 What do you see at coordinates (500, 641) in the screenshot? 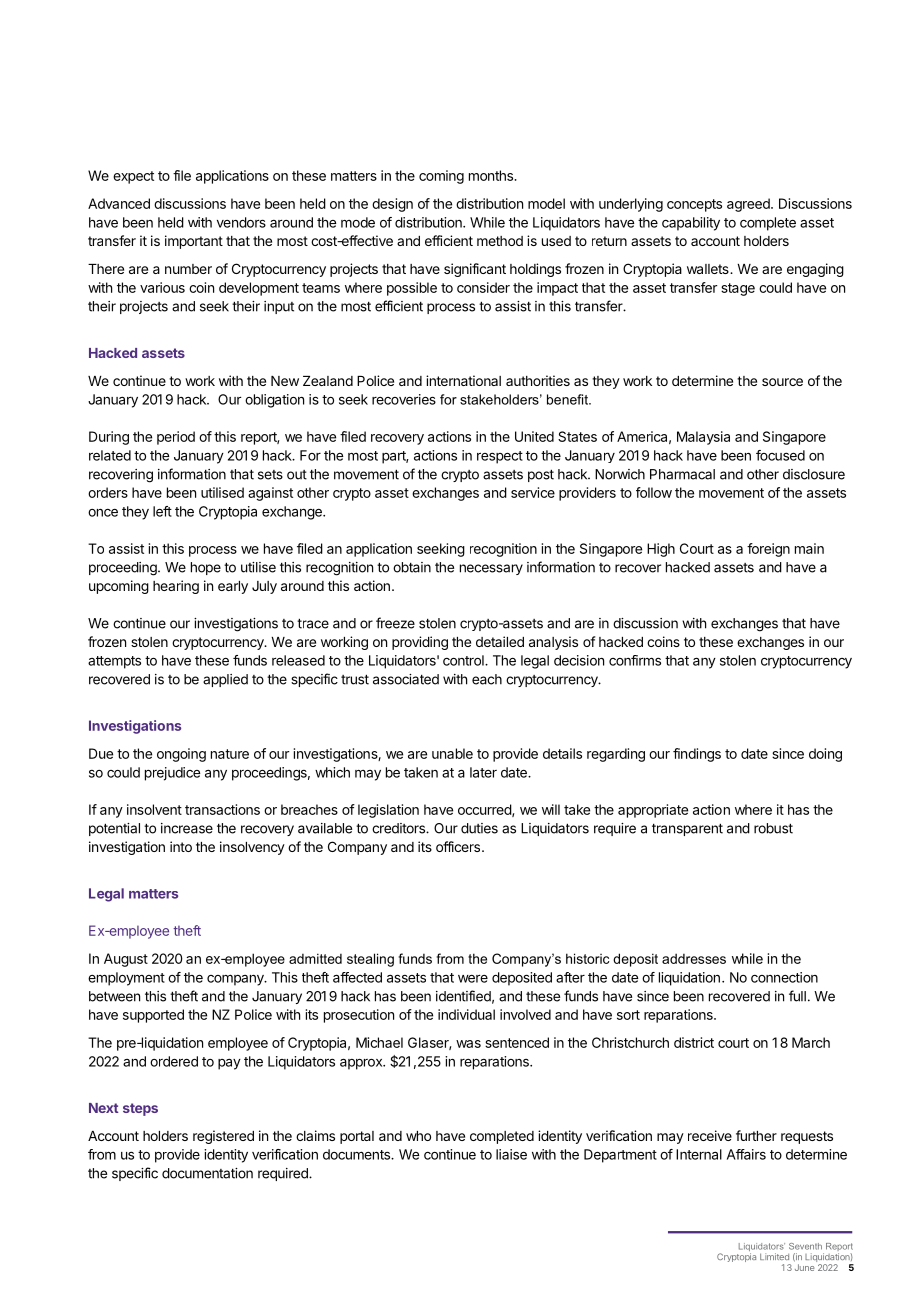
I see `detailed` at bounding box center [500, 641].
